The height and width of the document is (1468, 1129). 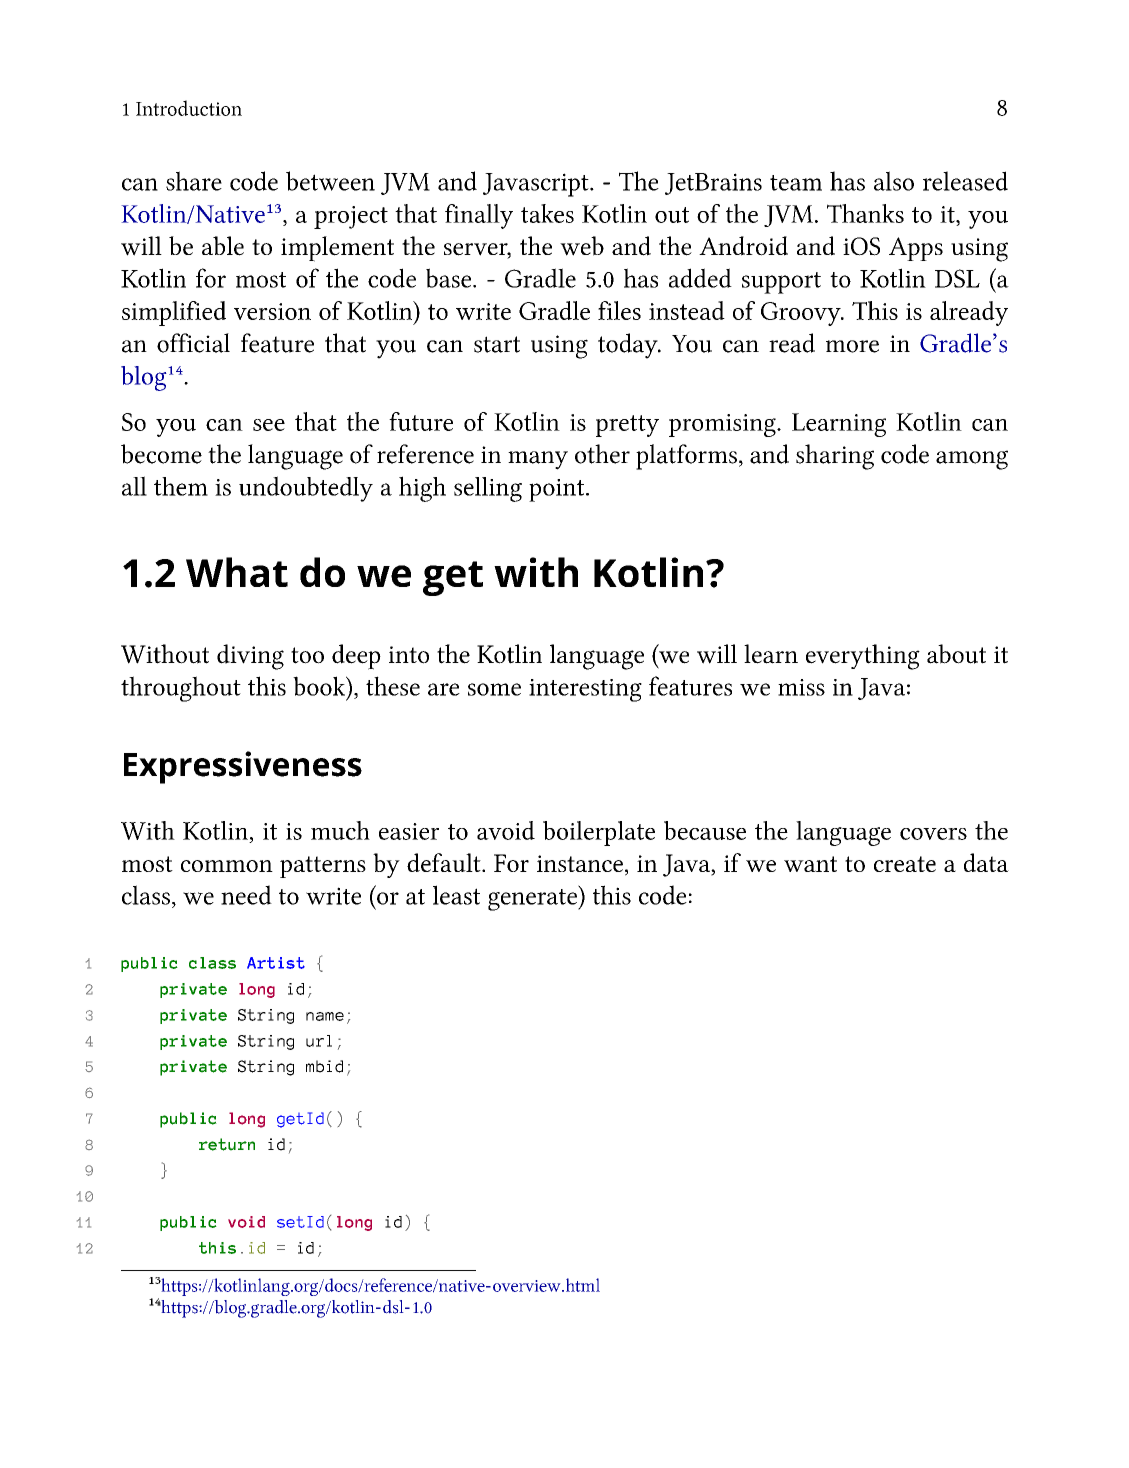 What do you see at coordinates (547, 213) in the document?
I see `takes` at bounding box center [547, 213].
